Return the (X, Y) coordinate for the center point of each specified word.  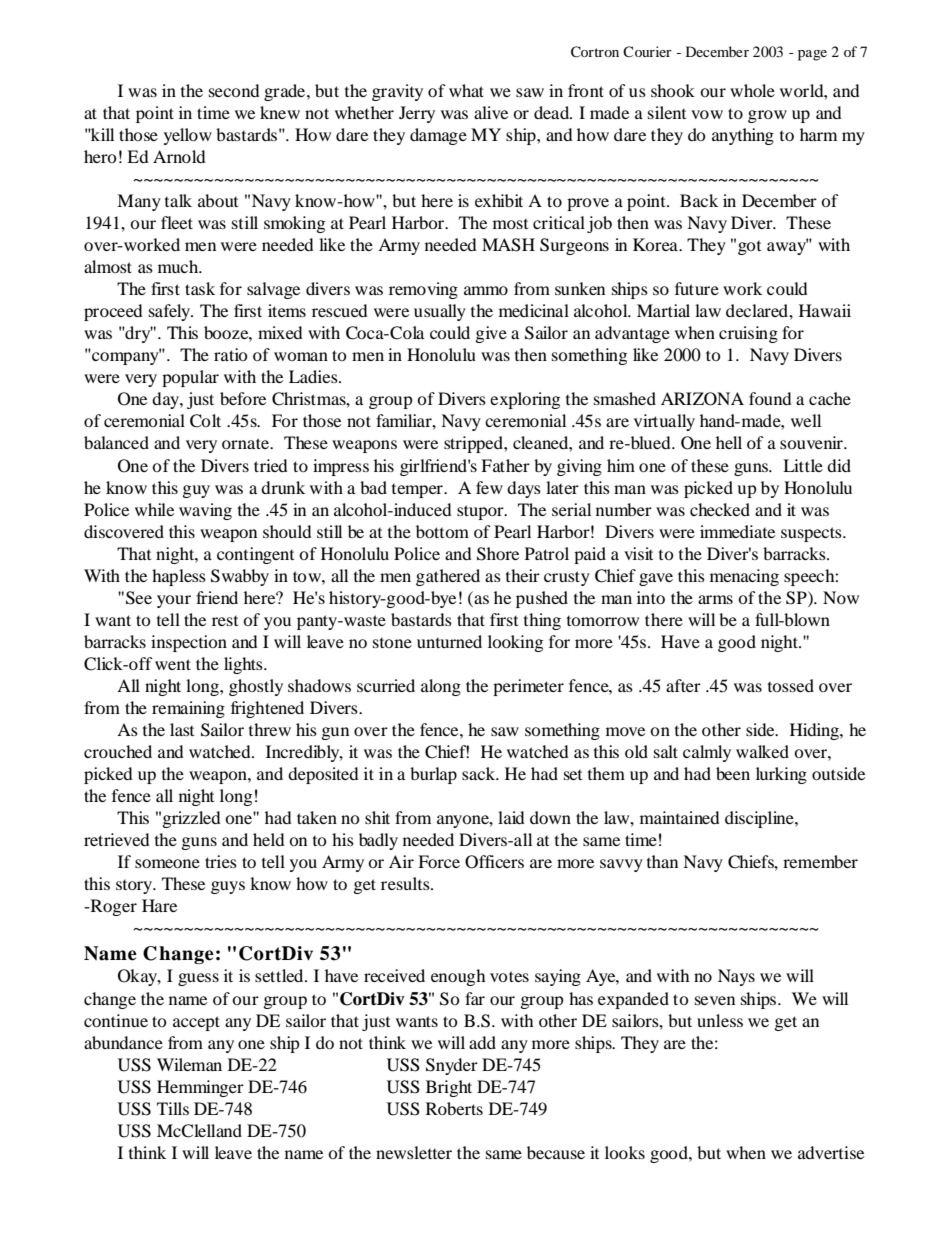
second (234, 90)
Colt (205, 421)
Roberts (454, 1108)
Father (505, 465)
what (466, 90)
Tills (173, 1108)
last (182, 729)
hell (729, 442)
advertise (831, 1152)
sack (480, 773)
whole (752, 90)
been (733, 773)
